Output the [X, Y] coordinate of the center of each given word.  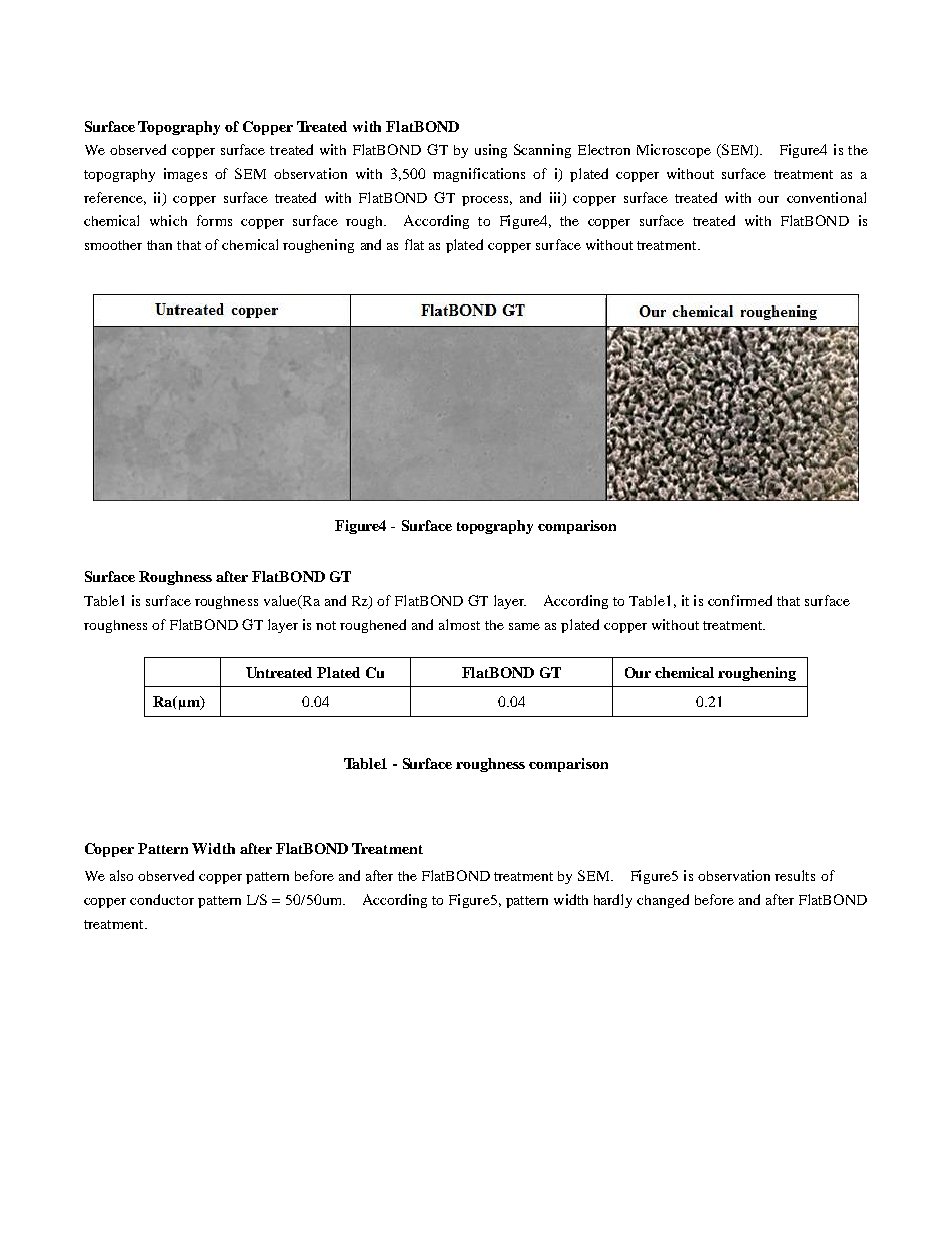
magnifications [479, 175]
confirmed [740, 600]
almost [459, 624]
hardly [613, 901]
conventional [826, 197]
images [185, 175]
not [326, 625]
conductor [162, 899]
